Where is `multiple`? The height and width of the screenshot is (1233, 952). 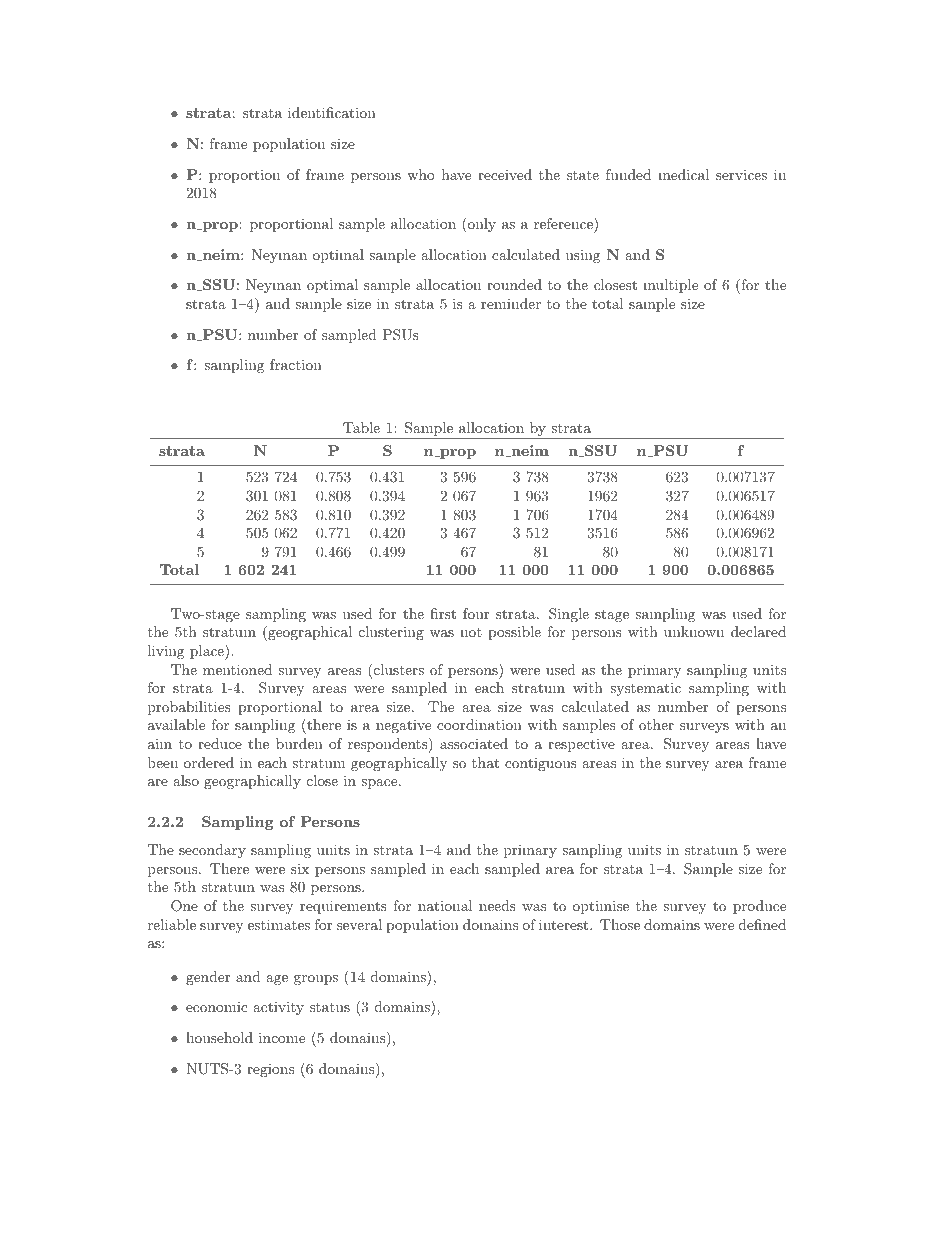 multiple is located at coordinates (670, 286).
